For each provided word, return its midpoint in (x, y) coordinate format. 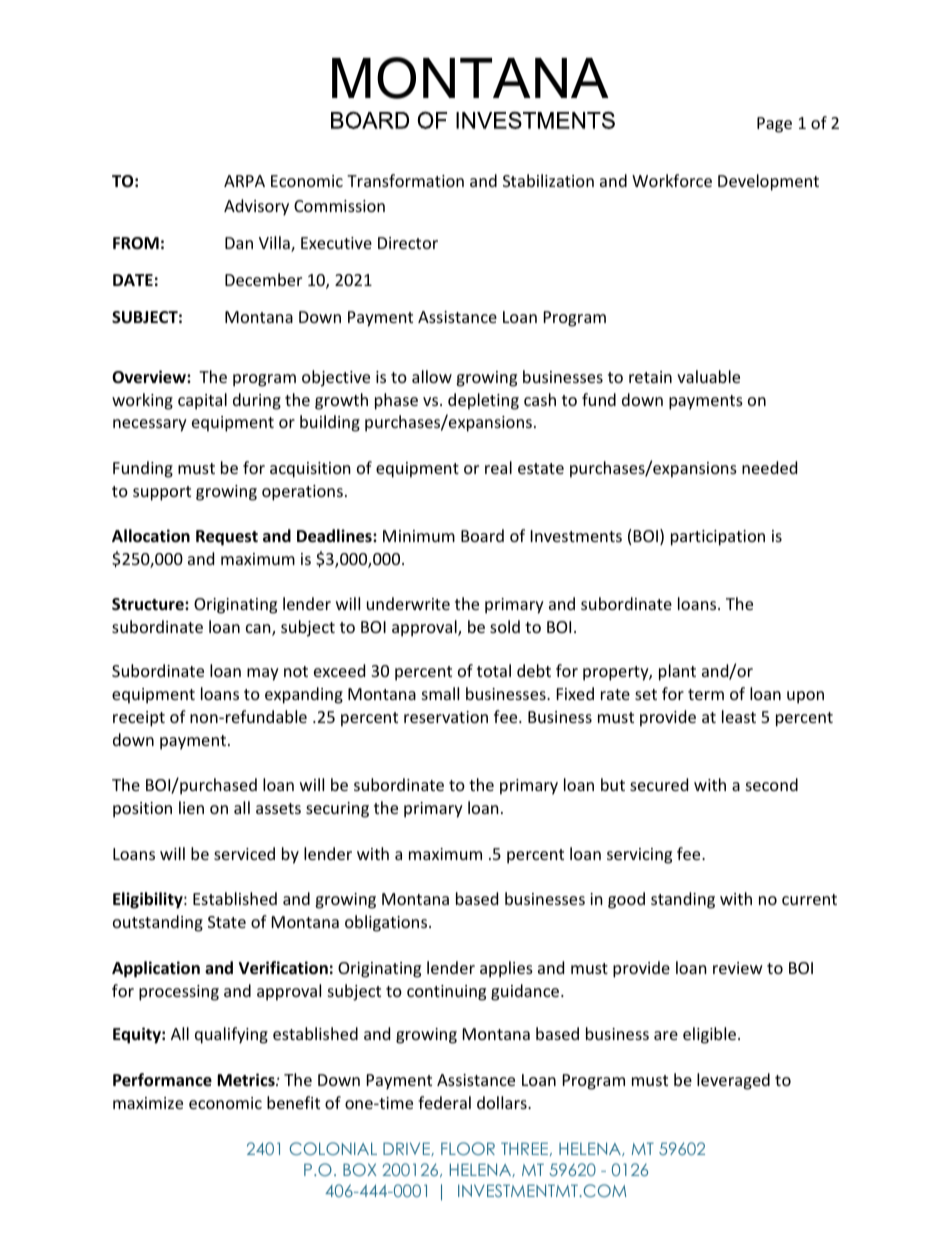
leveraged (733, 1081)
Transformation (405, 180)
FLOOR (468, 1148)
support (162, 493)
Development (768, 182)
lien (191, 807)
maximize (148, 1103)
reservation (446, 717)
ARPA (244, 181)
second (772, 784)
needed (769, 467)
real (498, 467)
